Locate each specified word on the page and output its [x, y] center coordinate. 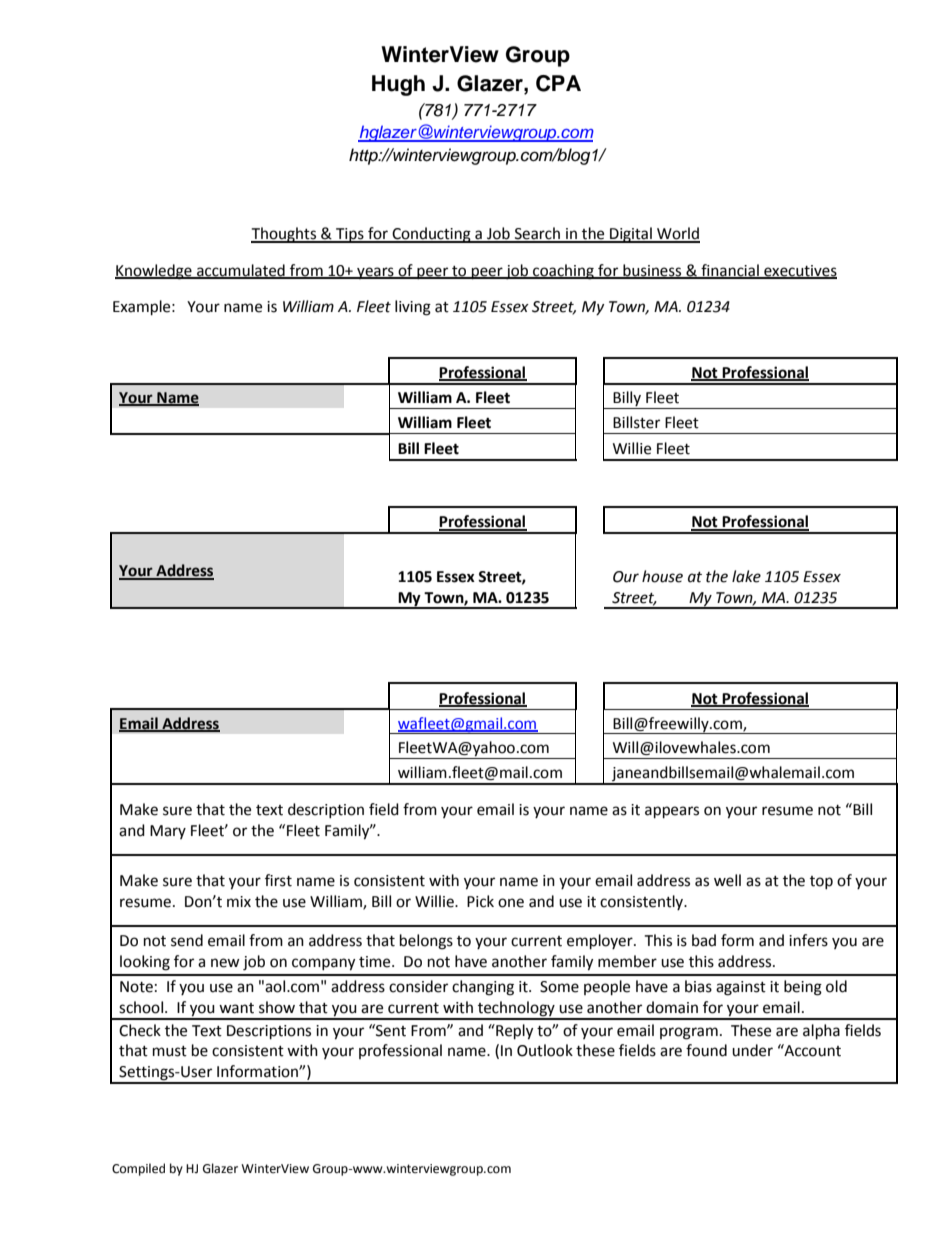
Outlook [545, 1050]
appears [672, 812]
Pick [480, 901]
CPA [558, 83]
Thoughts [285, 235]
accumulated [241, 271]
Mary [168, 832]
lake [746, 576]
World [677, 234]
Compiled [138, 1169]
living [413, 308]
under [752, 1050]
